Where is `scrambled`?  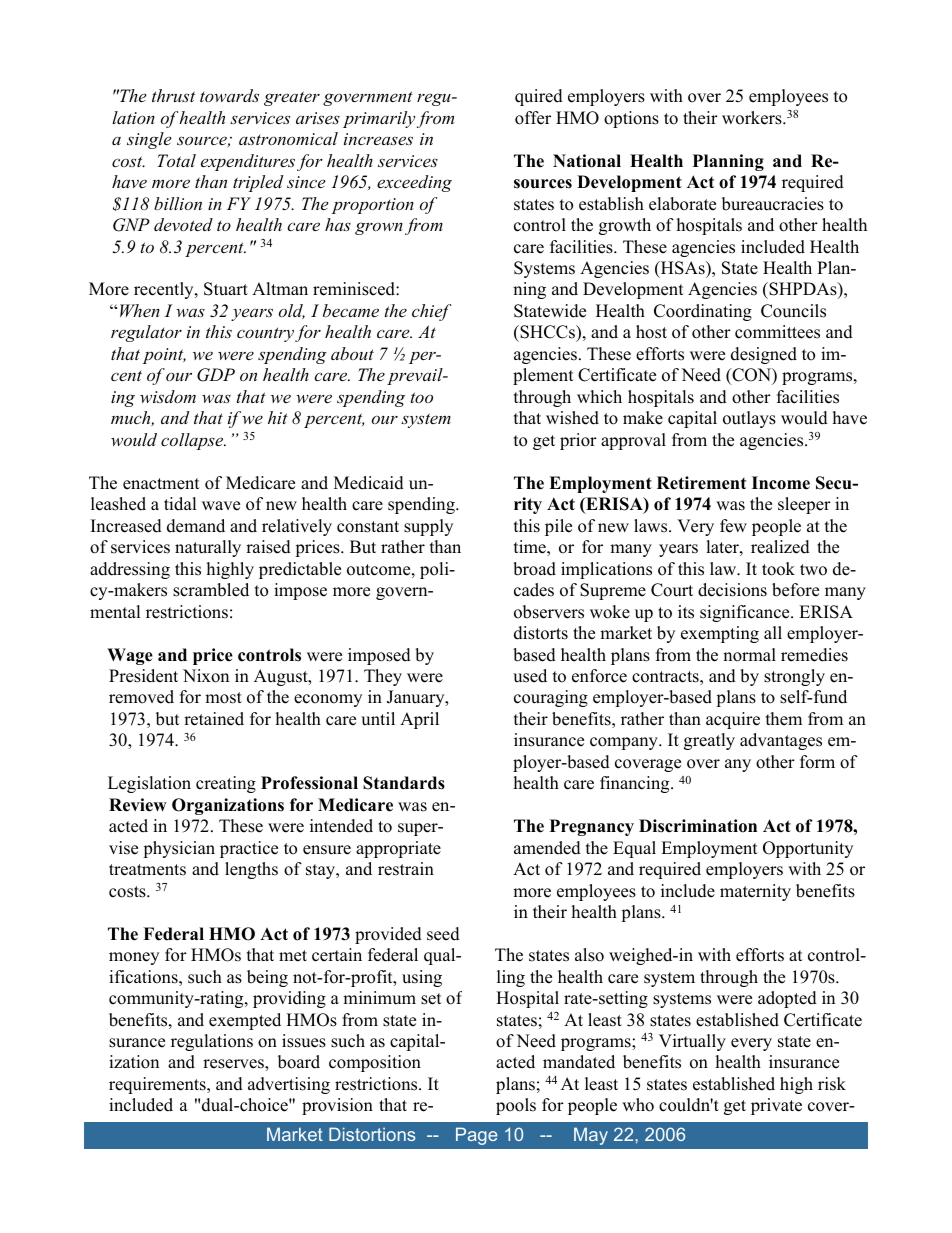 scrambled is located at coordinates (211, 590).
